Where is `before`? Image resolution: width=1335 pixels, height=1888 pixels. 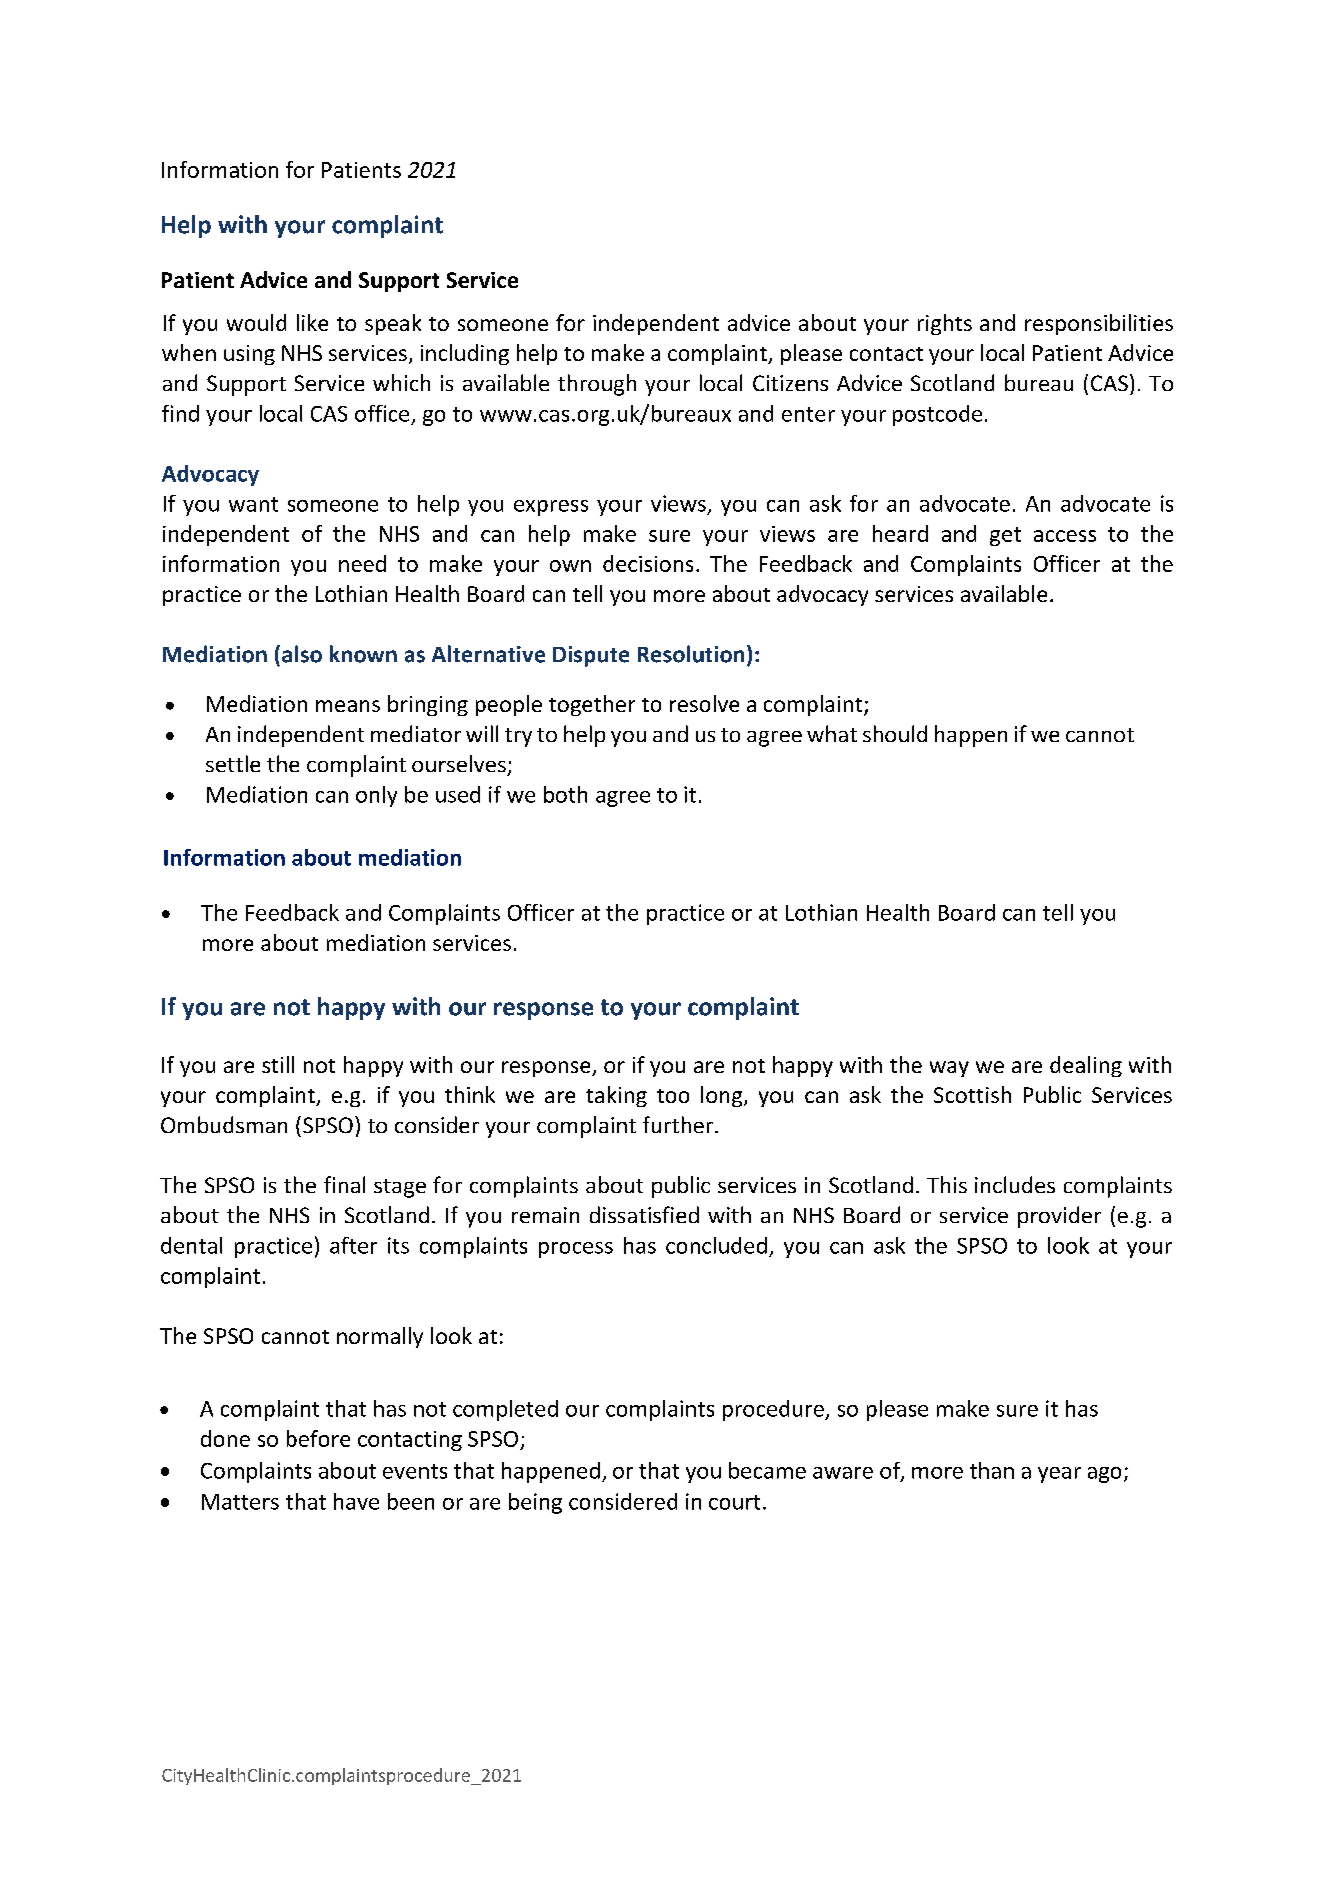
before is located at coordinates (318, 1438).
